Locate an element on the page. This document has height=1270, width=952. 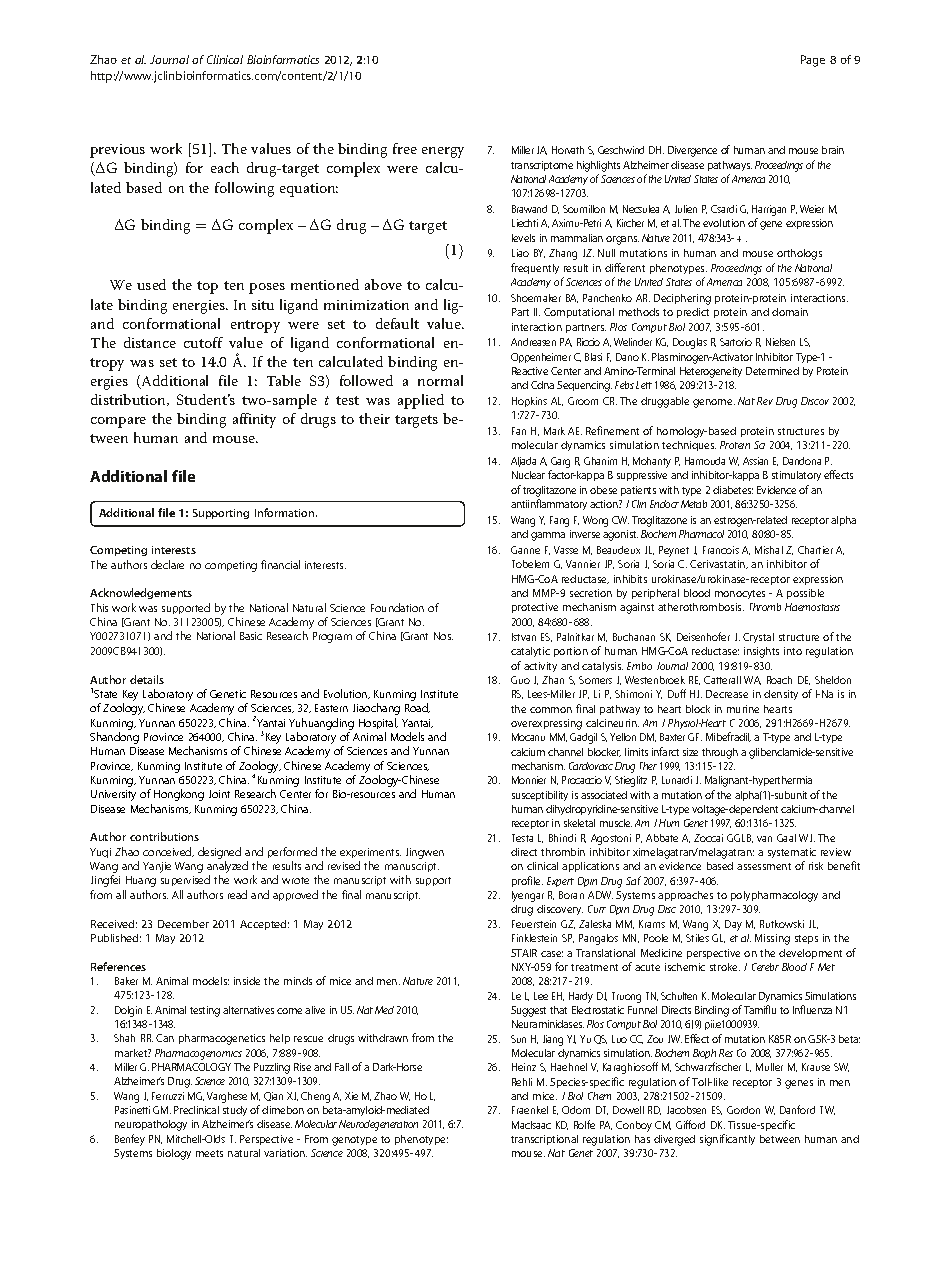
genome is located at coordinates (714, 403).
